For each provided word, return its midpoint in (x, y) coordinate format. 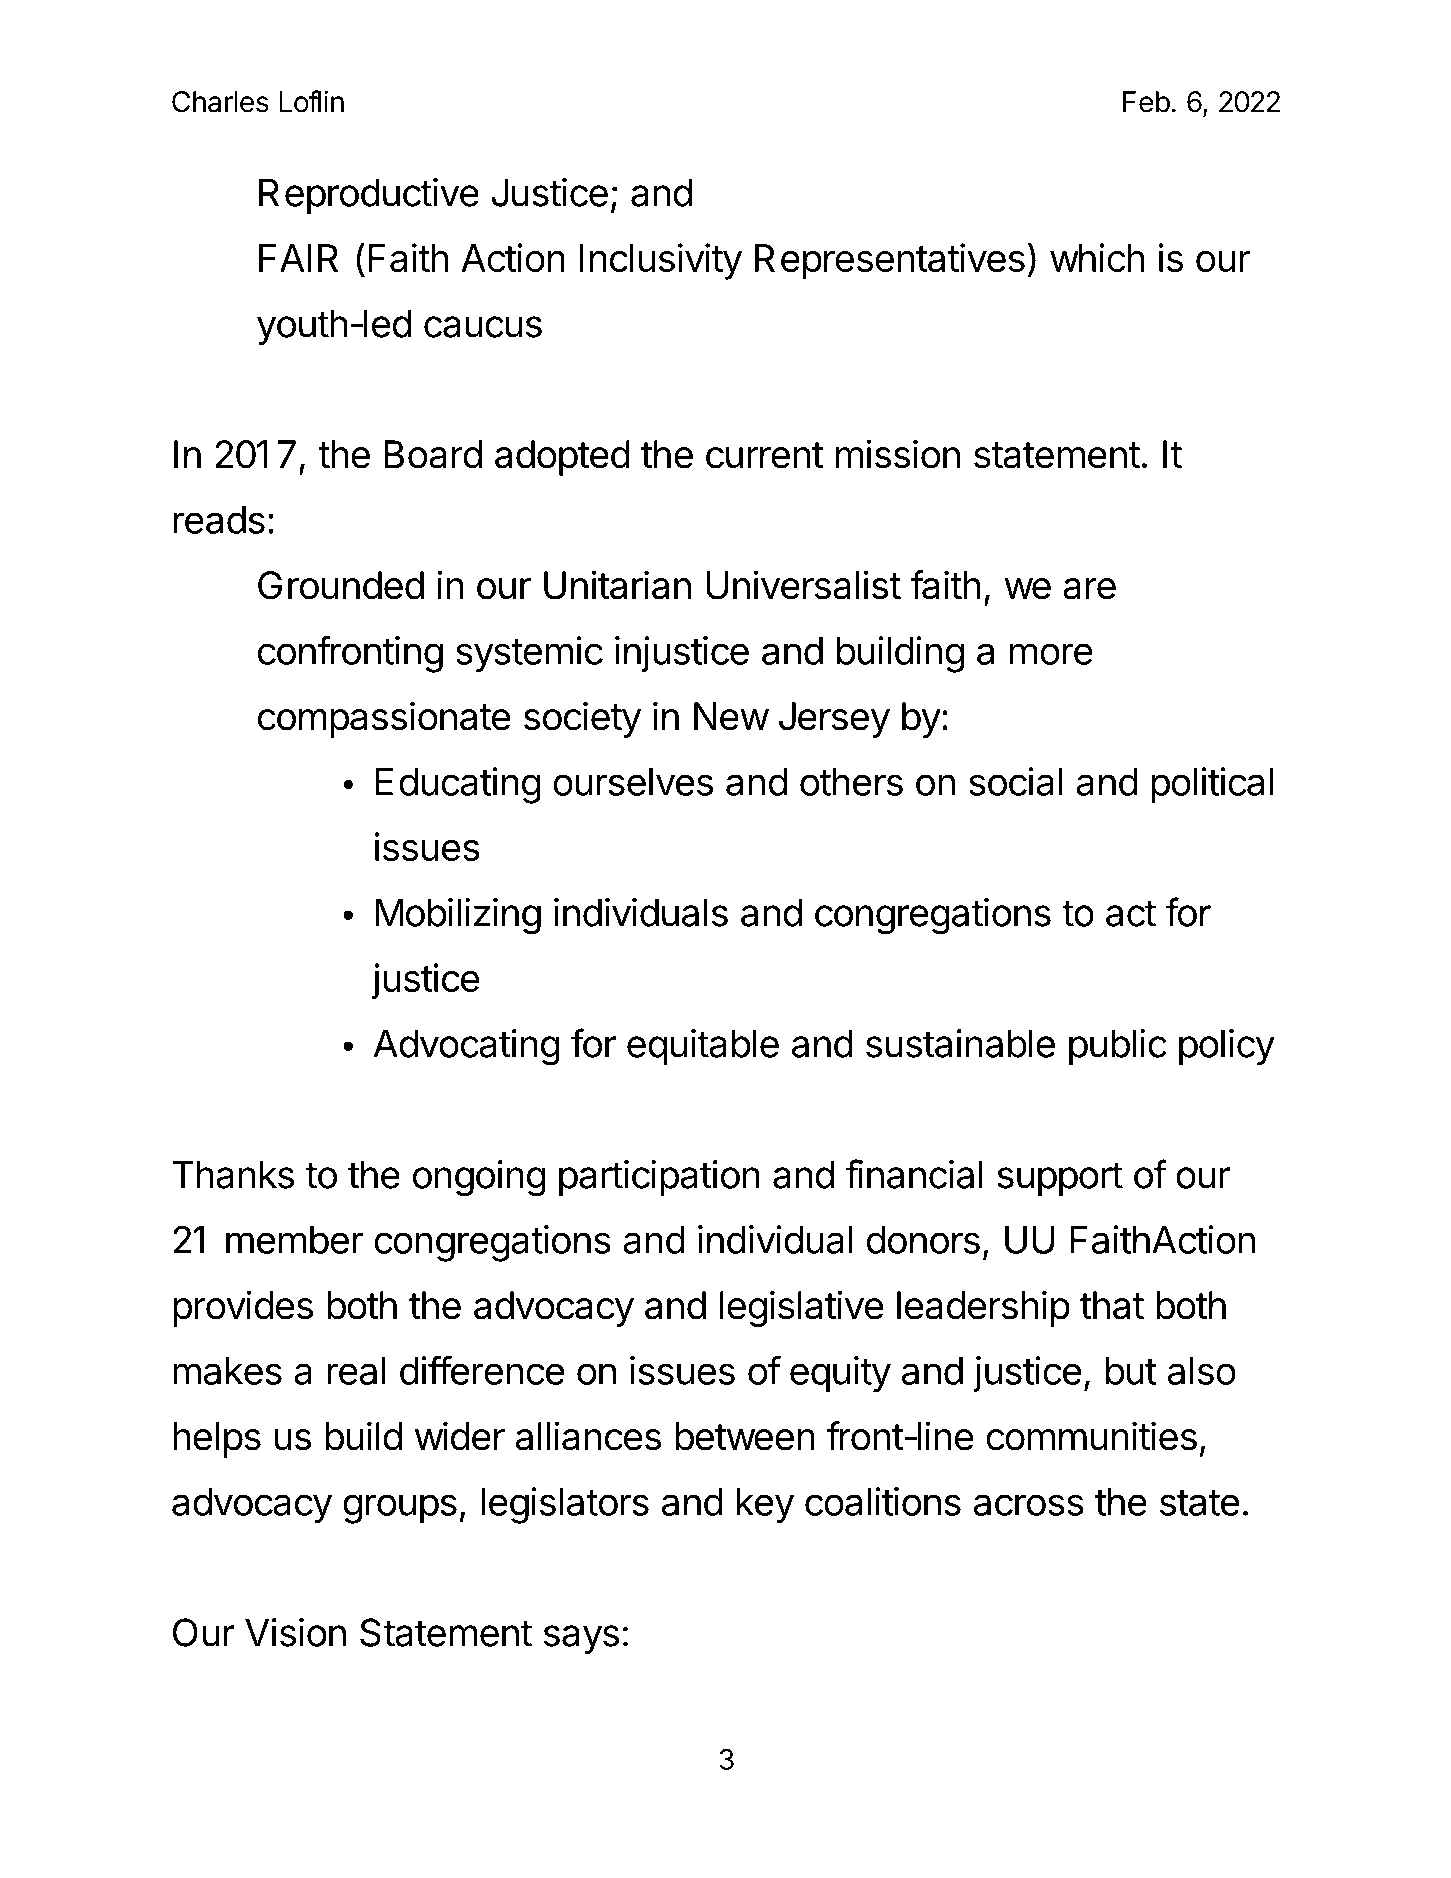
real (356, 1371)
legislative (802, 1308)
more (1051, 654)
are (1089, 589)
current (765, 455)
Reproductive (369, 196)
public (1117, 1047)
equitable (703, 1047)
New (731, 716)
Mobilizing (458, 916)
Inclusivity (661, 261)
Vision (295, 1632)
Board (433, 454)
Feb (1146, 102)
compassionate (384, 719)
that (1112, 1305)
